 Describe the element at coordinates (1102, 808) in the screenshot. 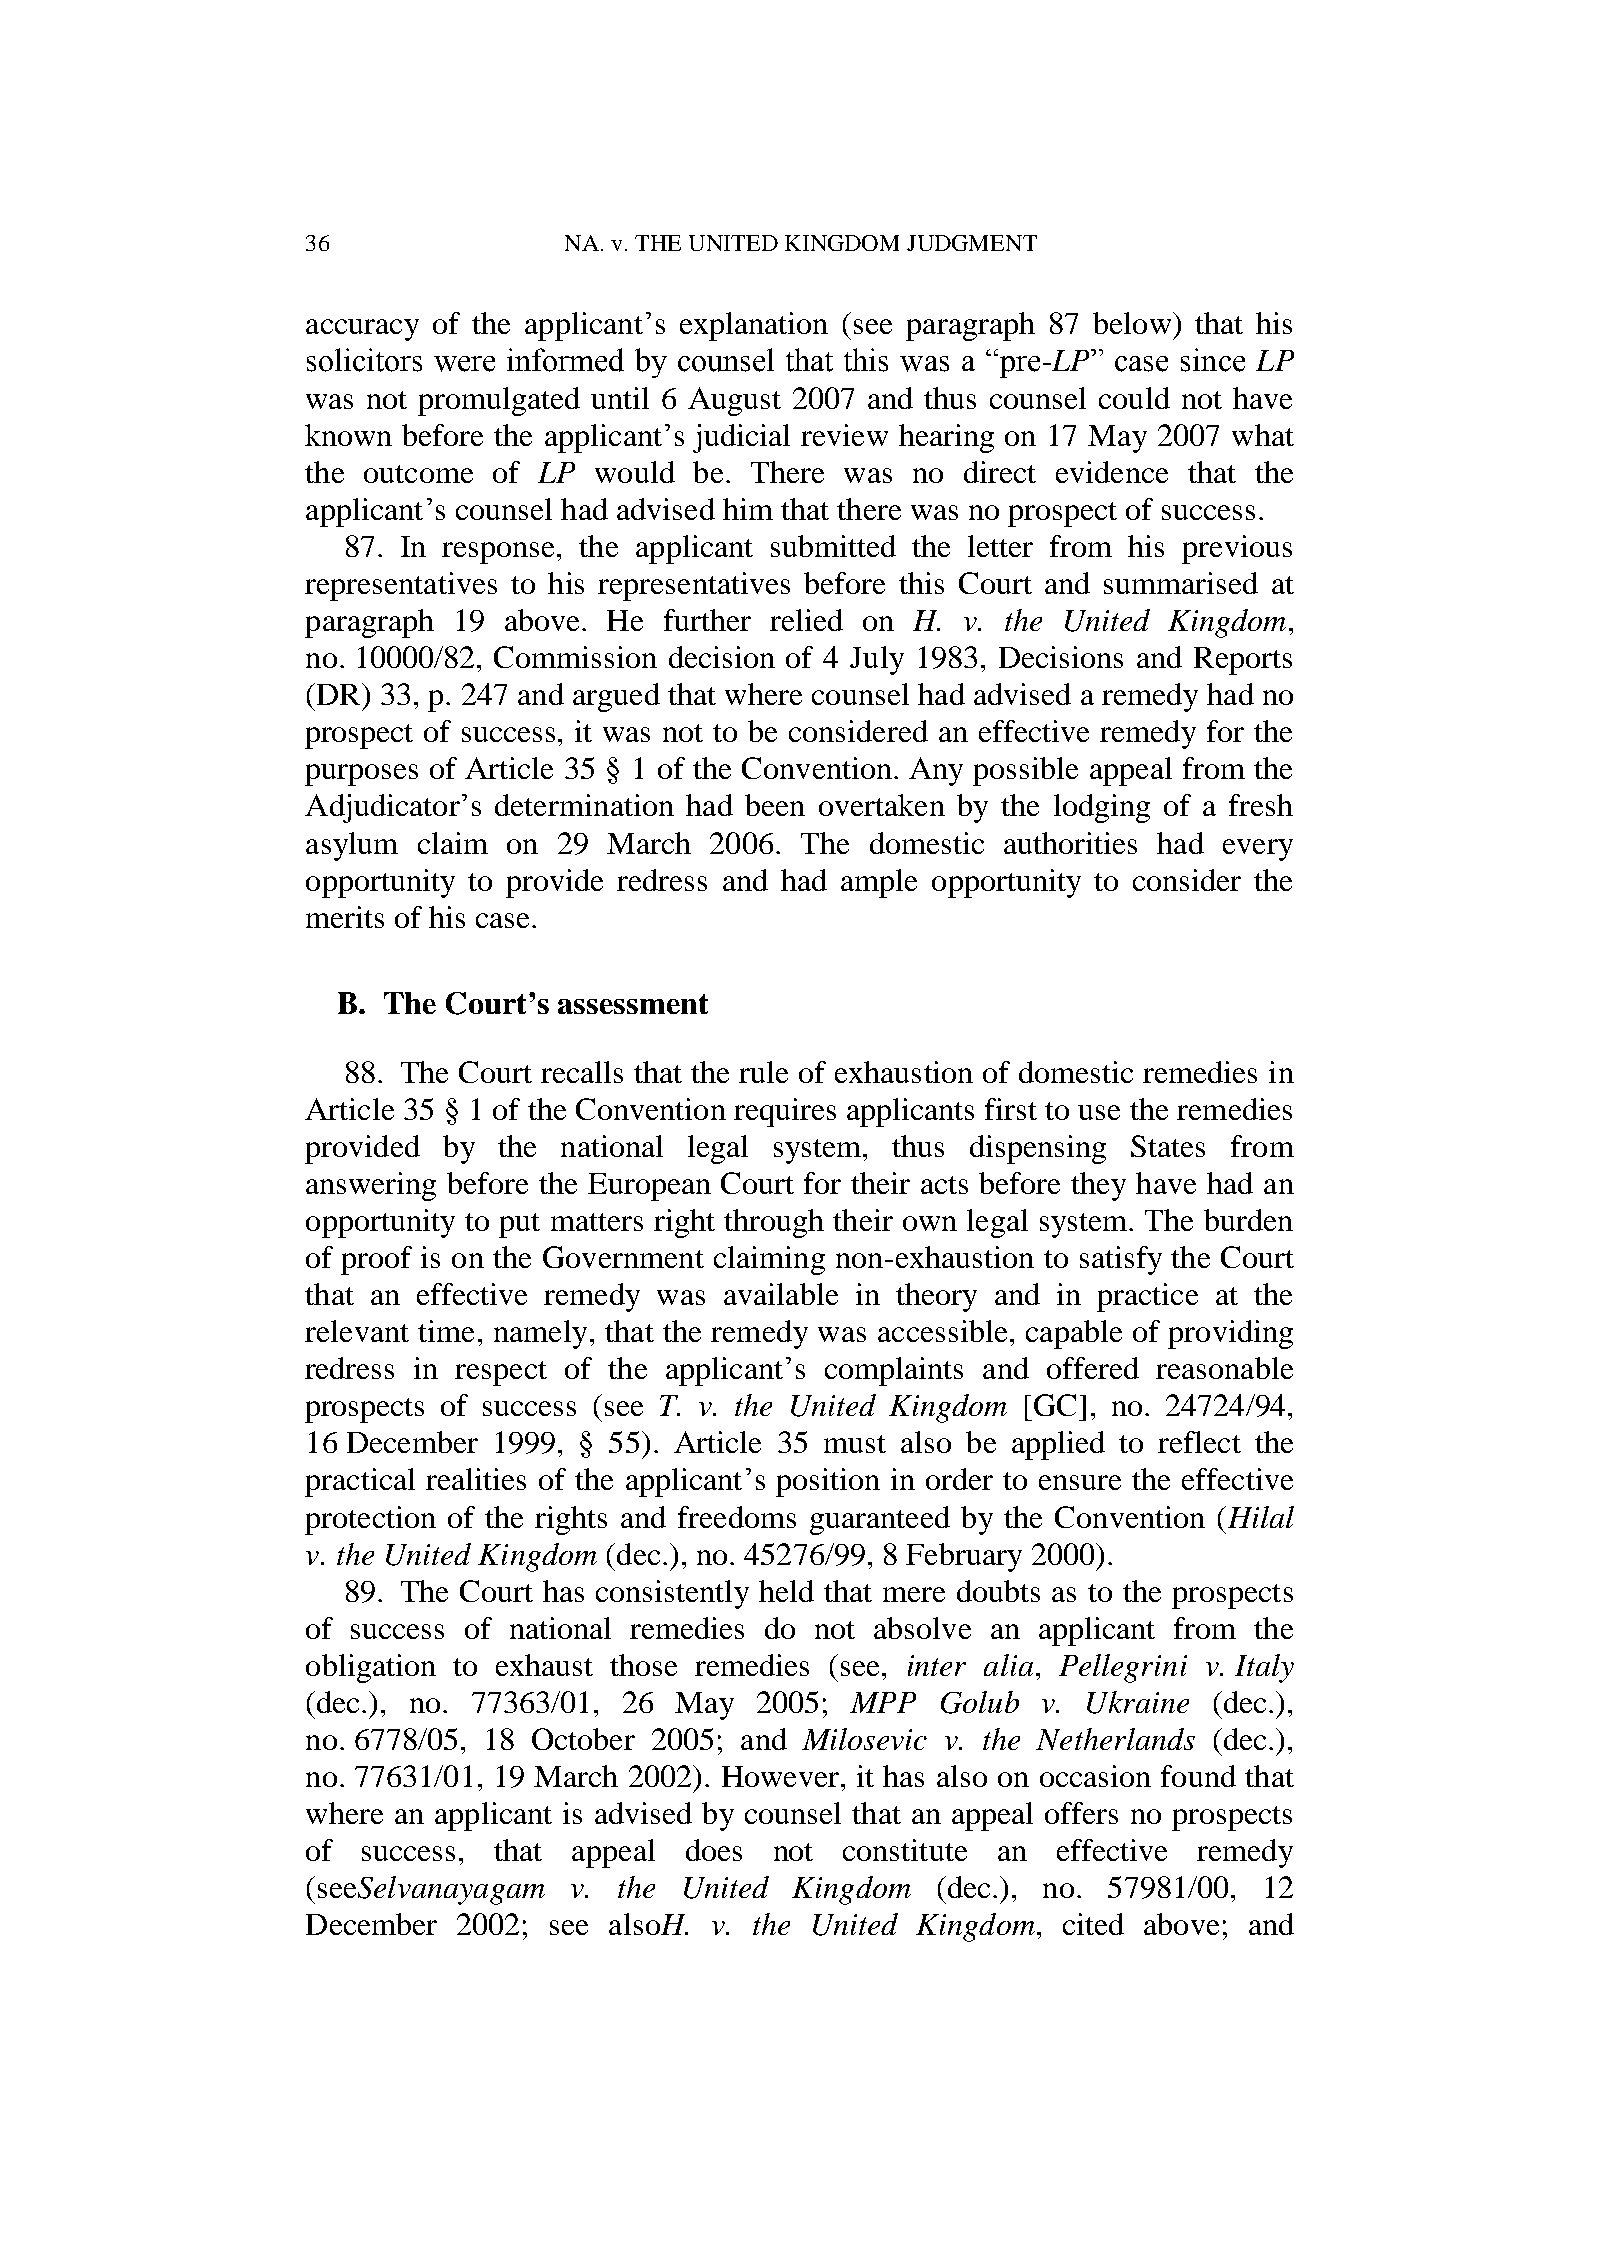

I see `lodging` at that location.
